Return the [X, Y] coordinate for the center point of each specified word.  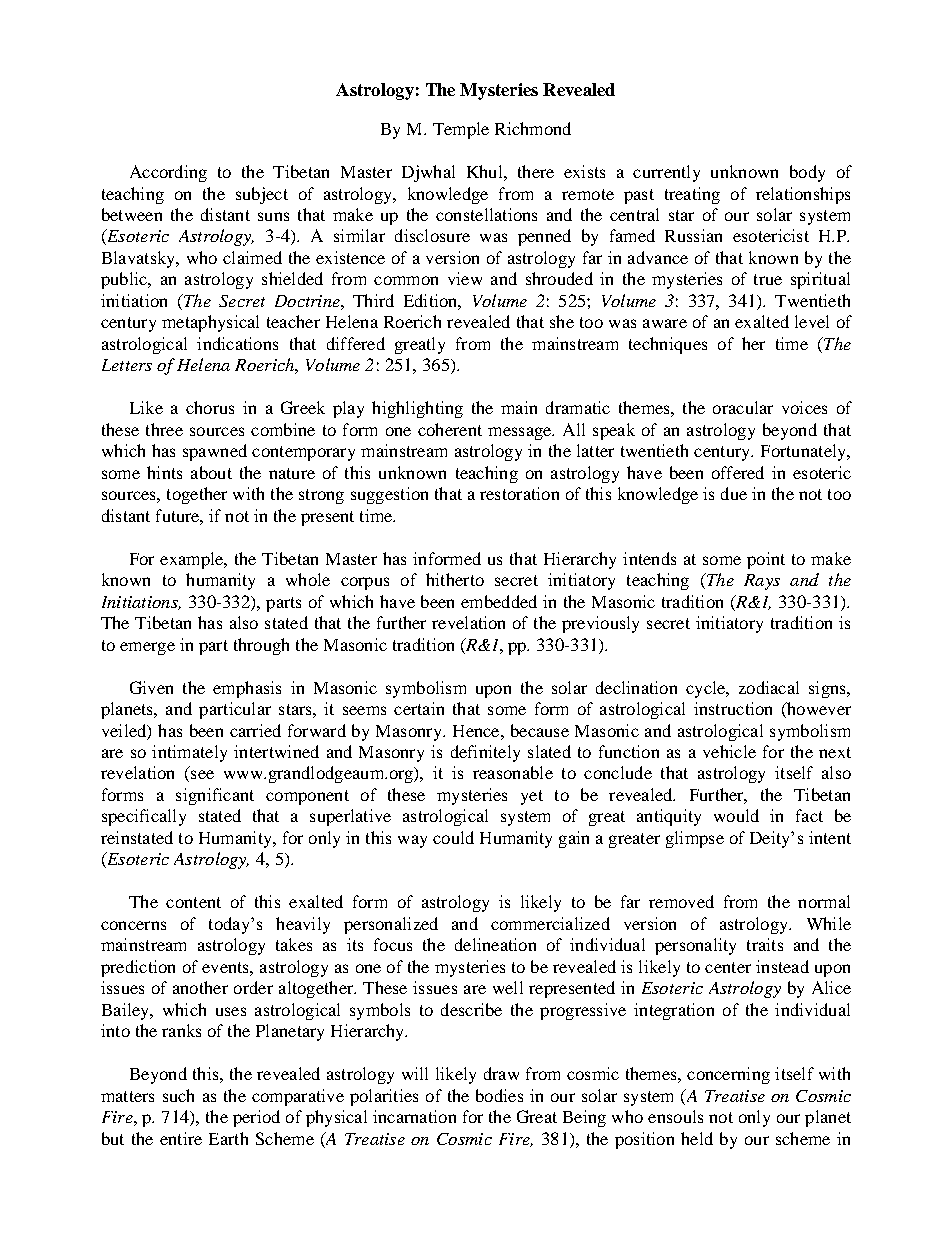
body [807, 173]
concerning [728, 1075]
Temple [461, 130]
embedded [499, 601]
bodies [499, 1095]
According [168, 173]
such [178, 1095]
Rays [762, 582]
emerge [147, 648]
